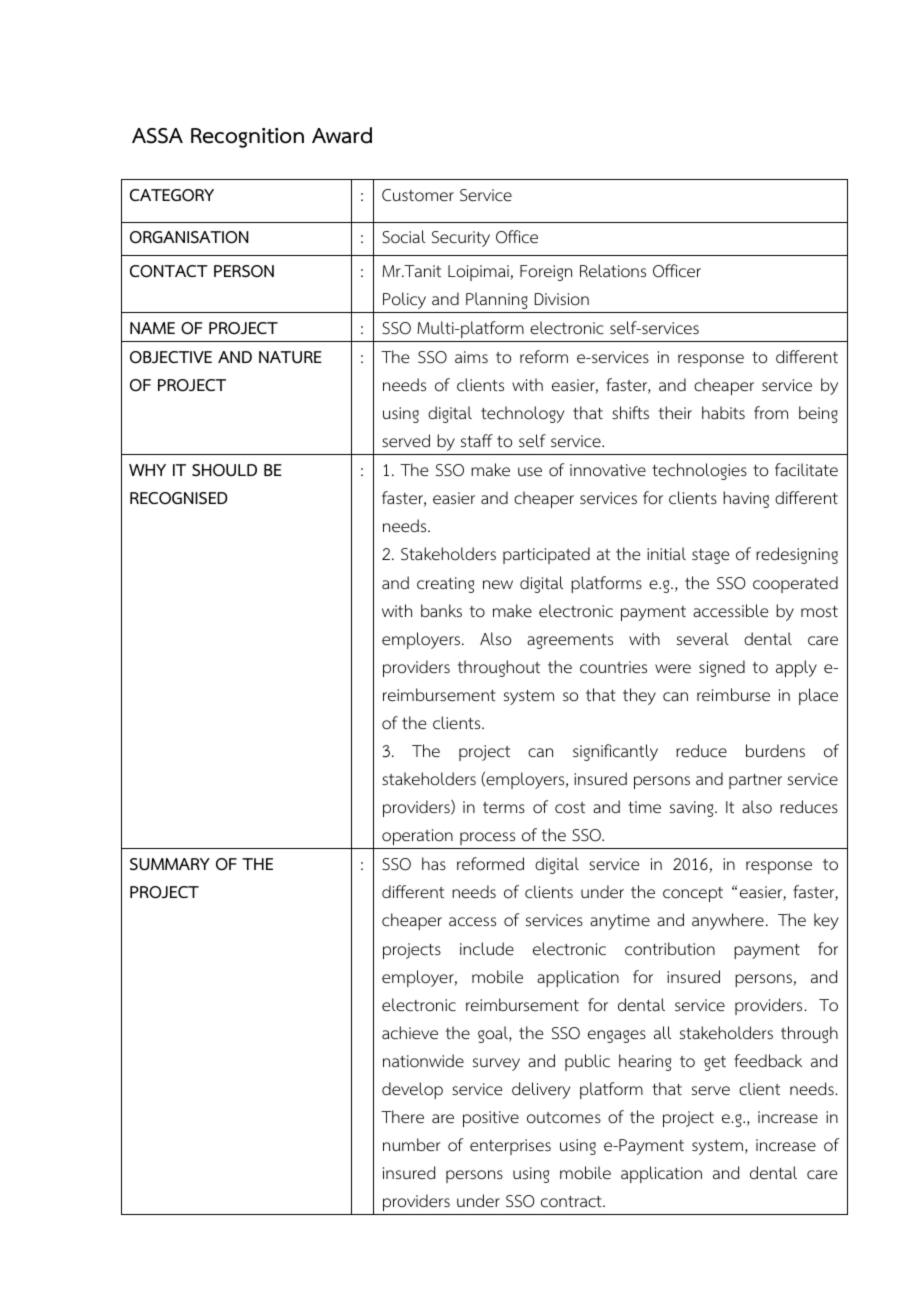 This image has height=1308, width=924. What do you see at coordinates (418, 195) in the image?
I see `Customer` at bounding box center [418, 195].
